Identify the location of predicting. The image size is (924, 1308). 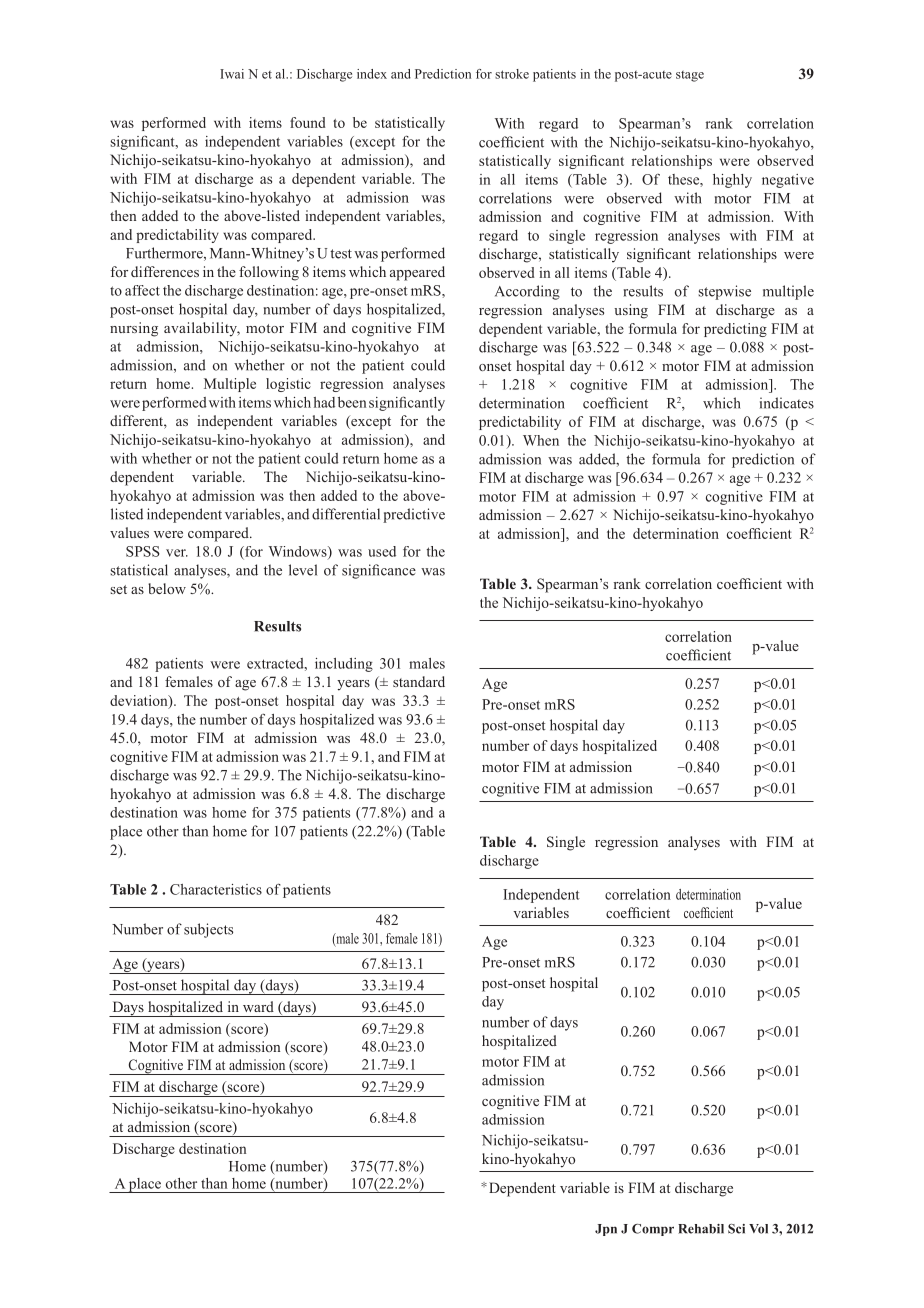
(735, 330).
